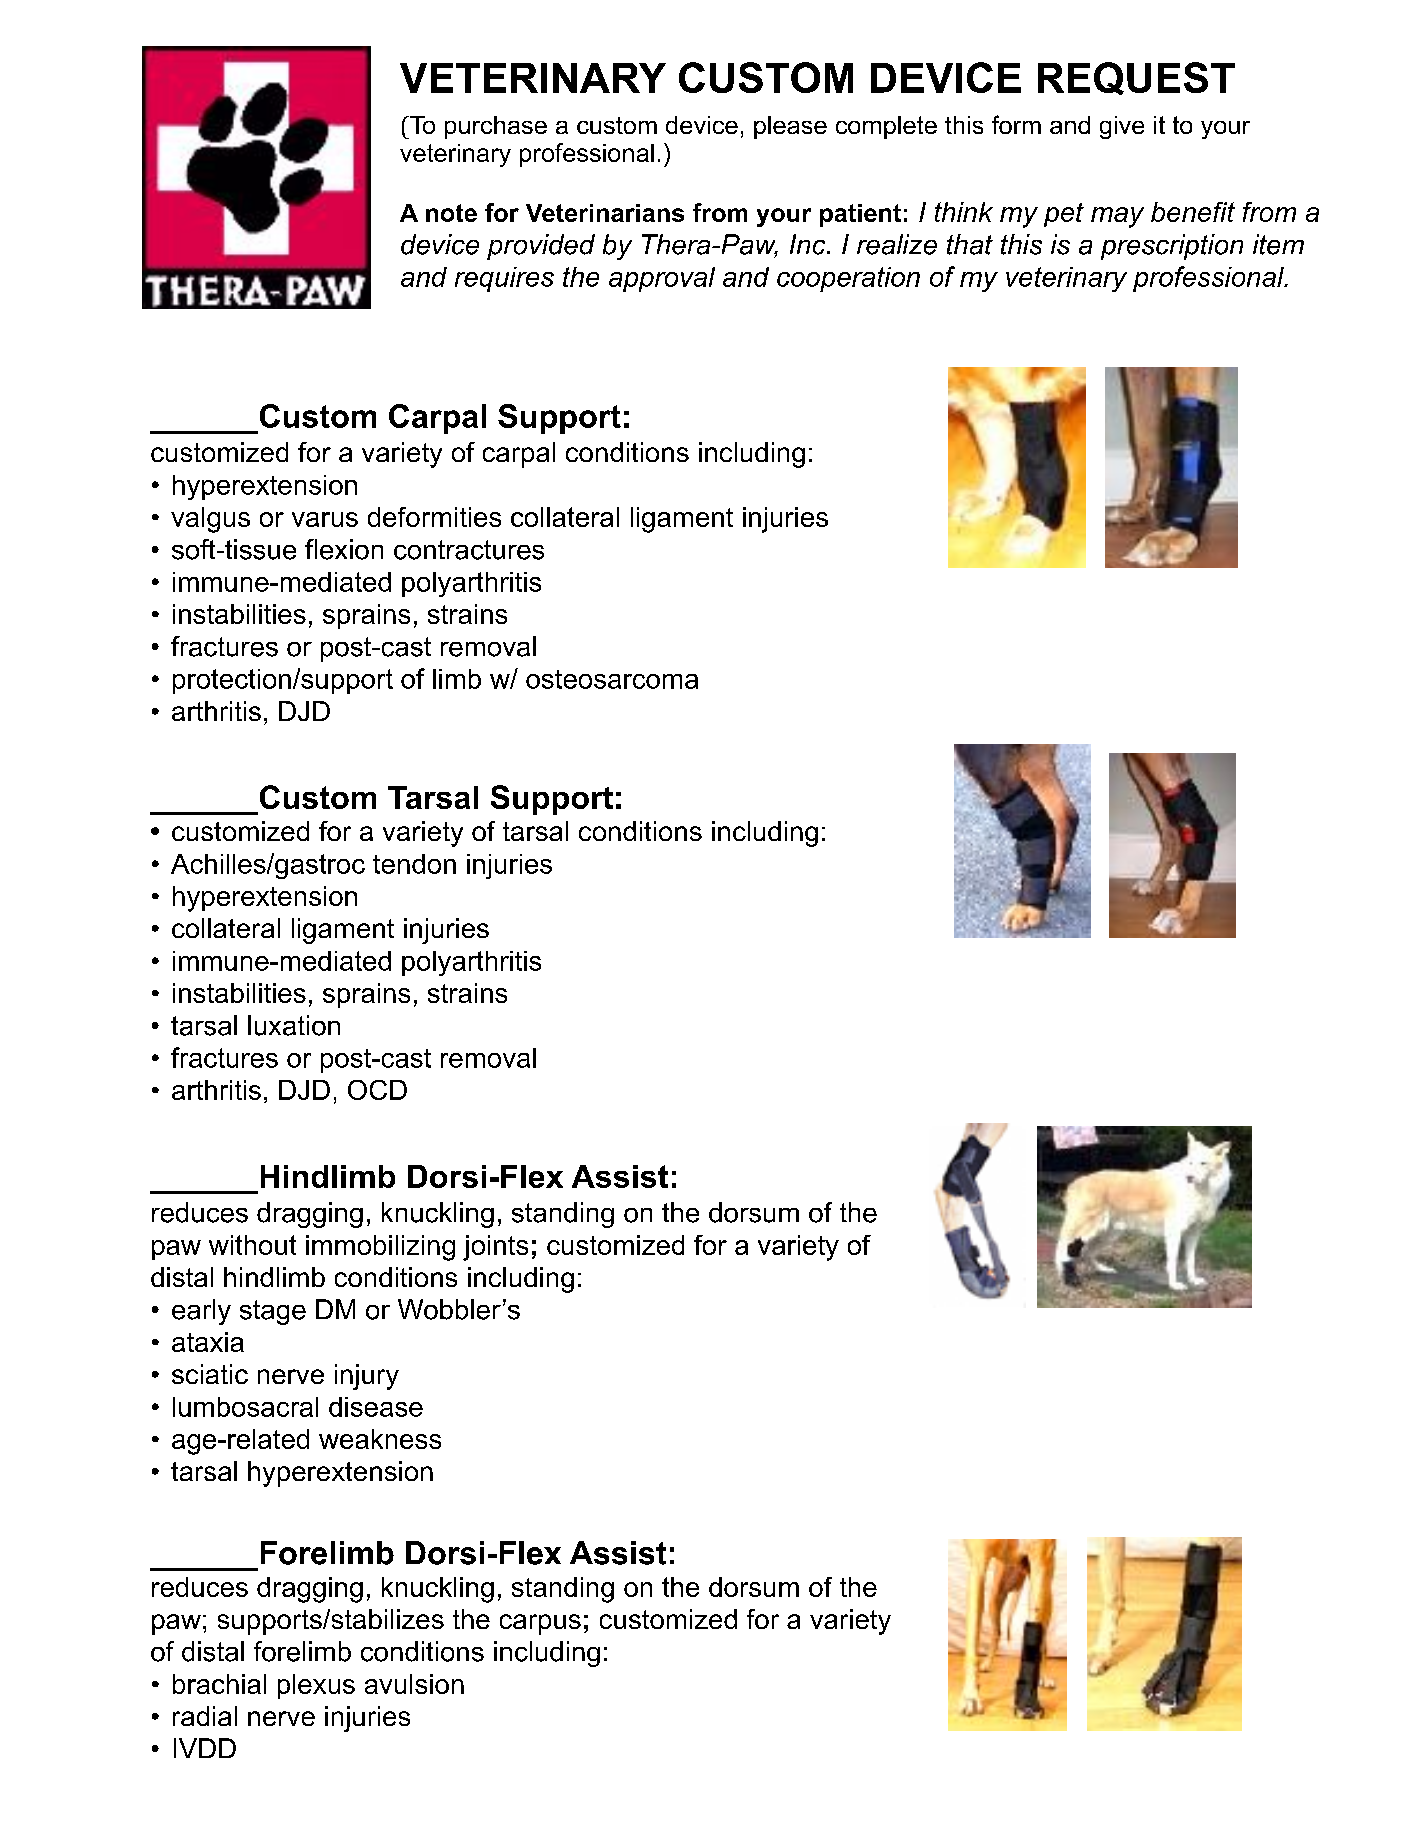 This image has height=1830, width=1414. What do you see at coordinates (1122, 127) in the image?
I see `give` at bounding box center [1122, 127].
